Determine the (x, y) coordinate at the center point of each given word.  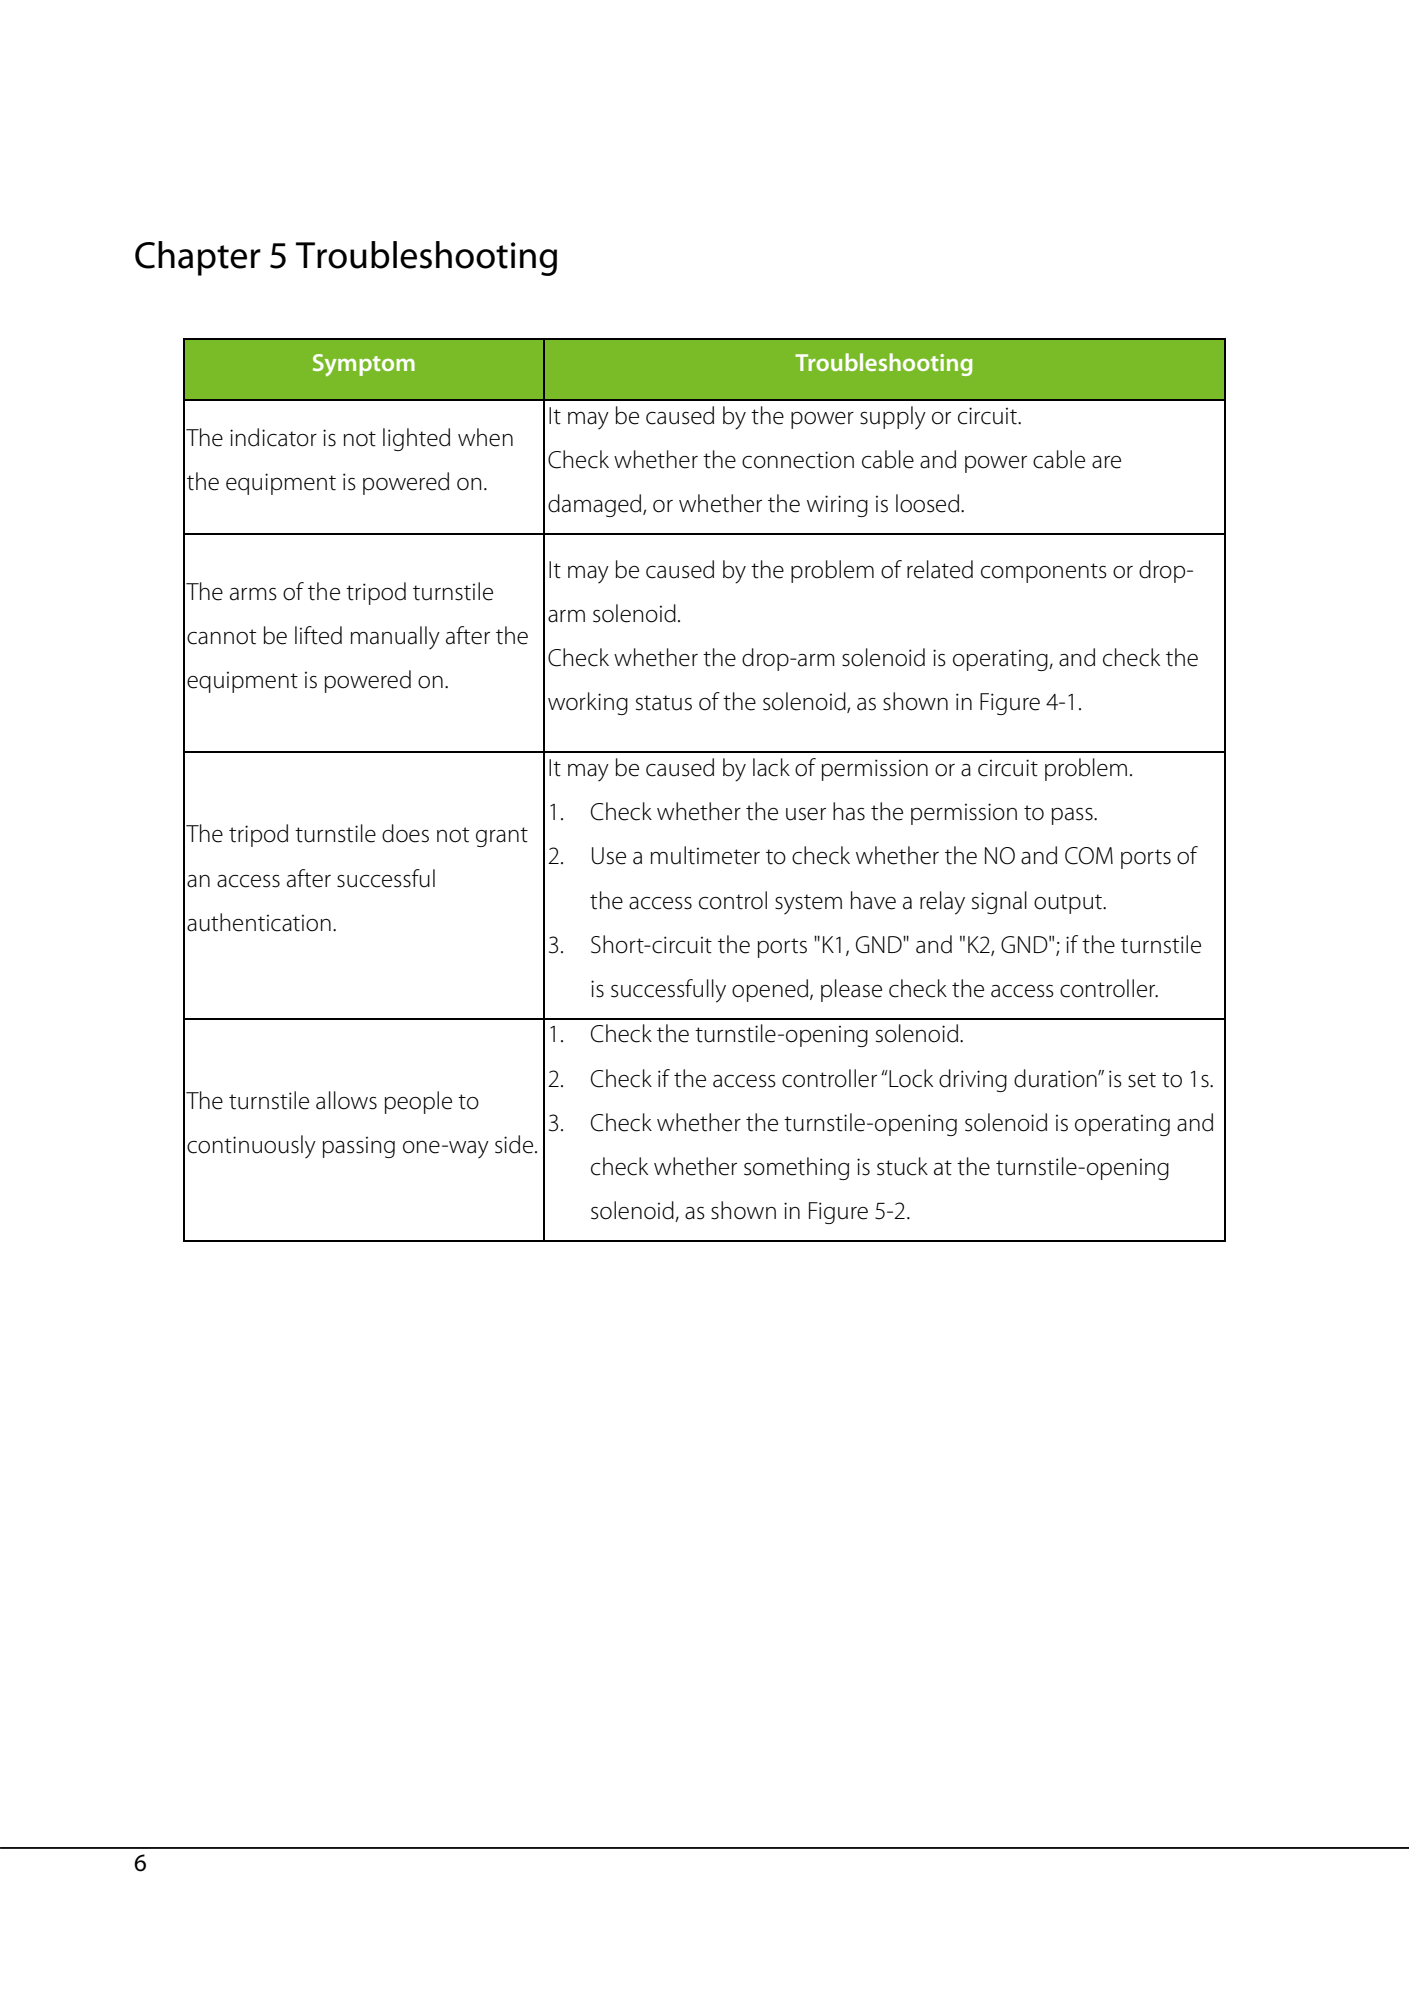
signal (999, 902)
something (796, 1168)
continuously (251, 1147)
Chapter (198, 258)
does (405, 833)
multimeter (705, 855)
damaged (596, 505)
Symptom (364, 365)
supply (893, 418)
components (1044, 573)
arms (253, 594)
